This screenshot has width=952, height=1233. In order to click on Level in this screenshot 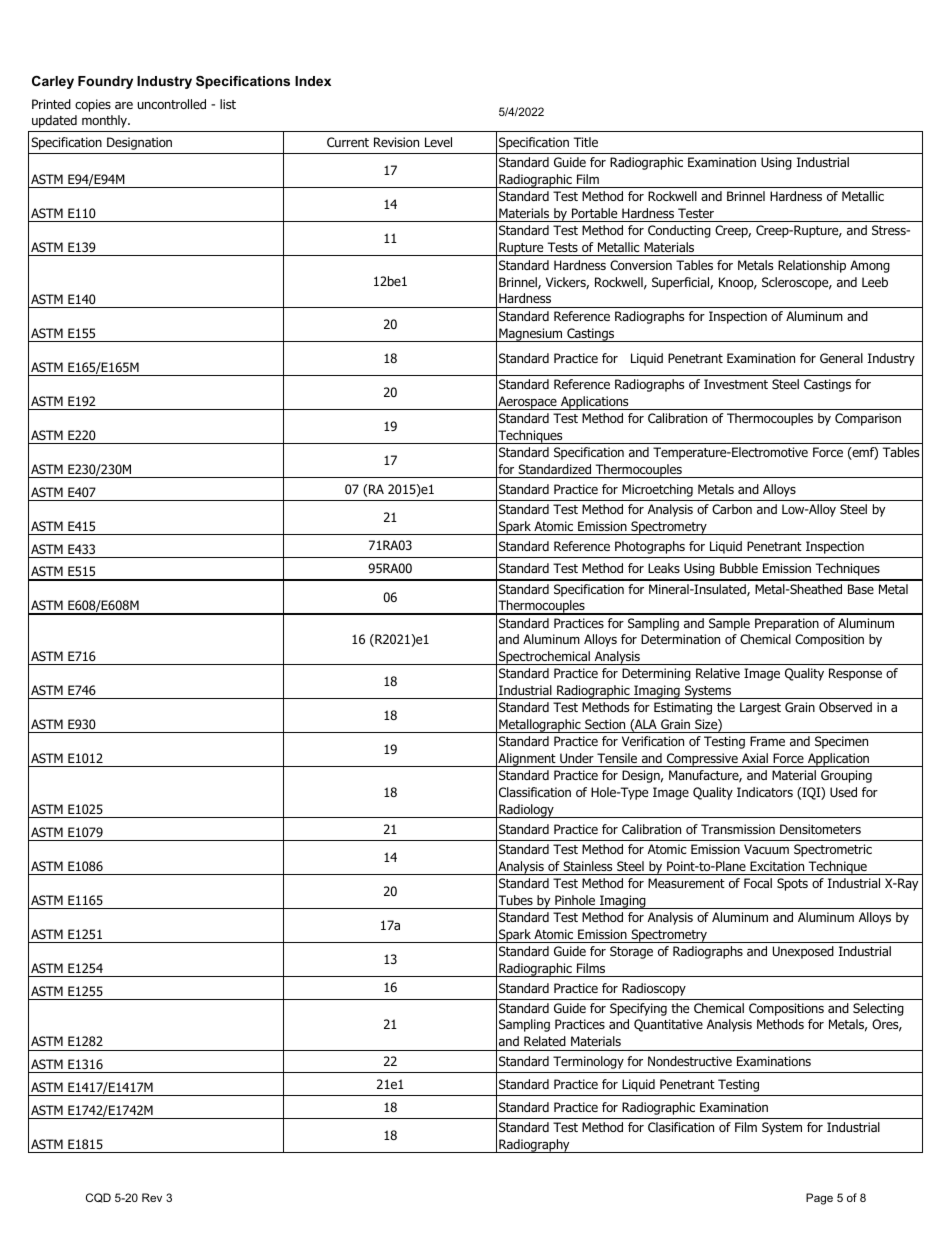, I will do `click(438, 142)`.
